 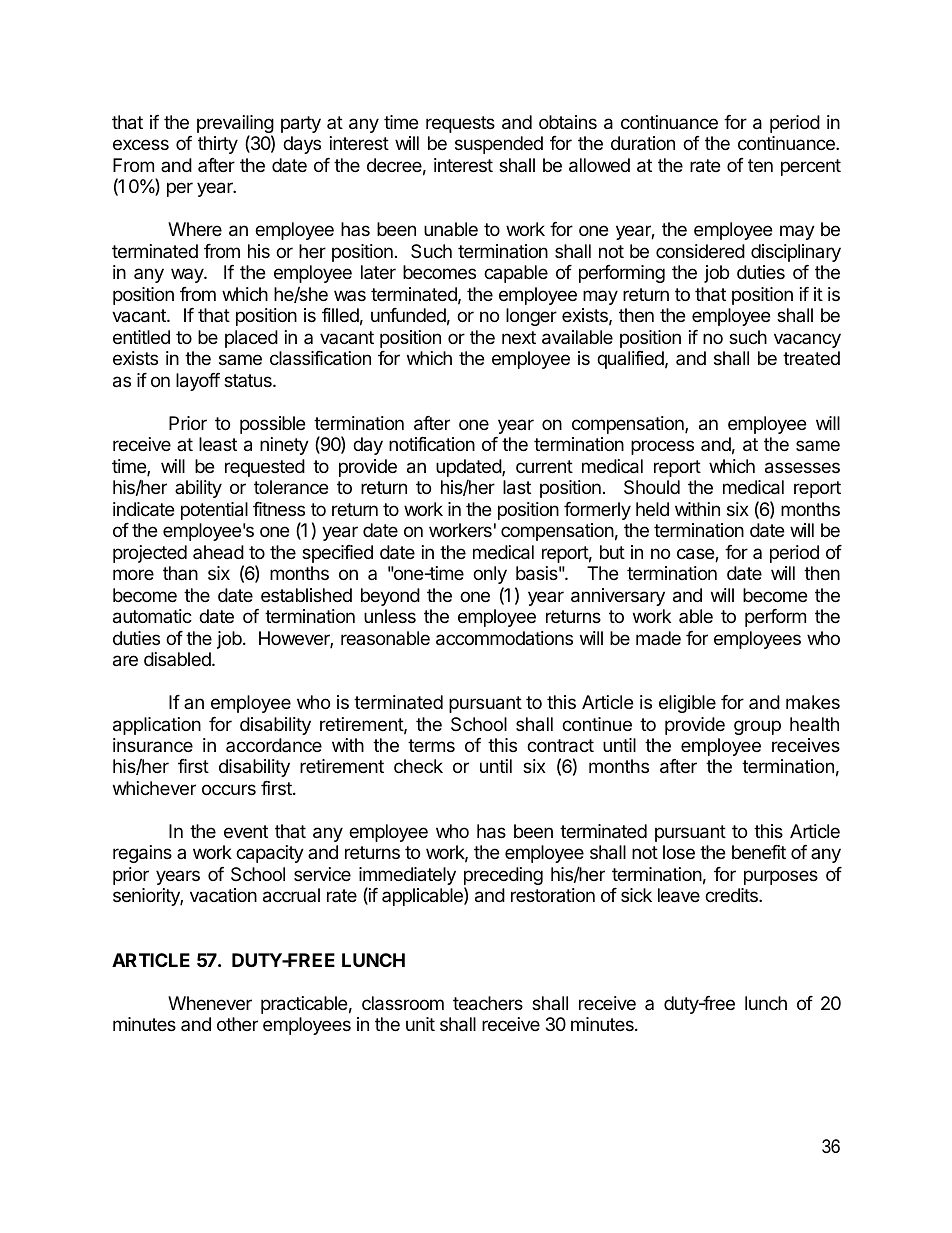 What do you see at coordinates (431, 745) in the document?
I see `terms` at bounding box center [431, 745].
